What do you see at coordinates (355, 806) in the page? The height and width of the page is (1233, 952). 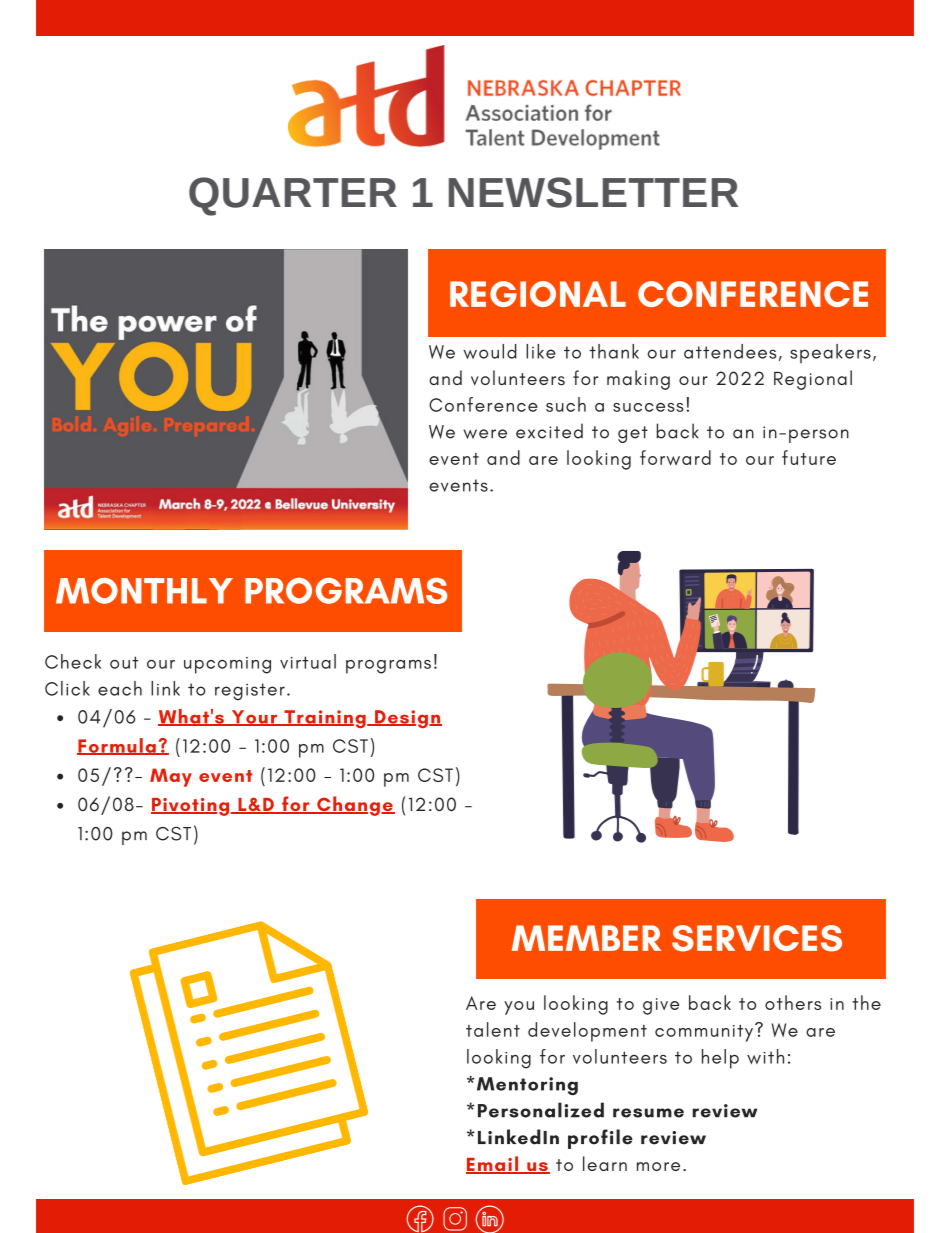 I see `Change` at bounding box center [355, 806].
